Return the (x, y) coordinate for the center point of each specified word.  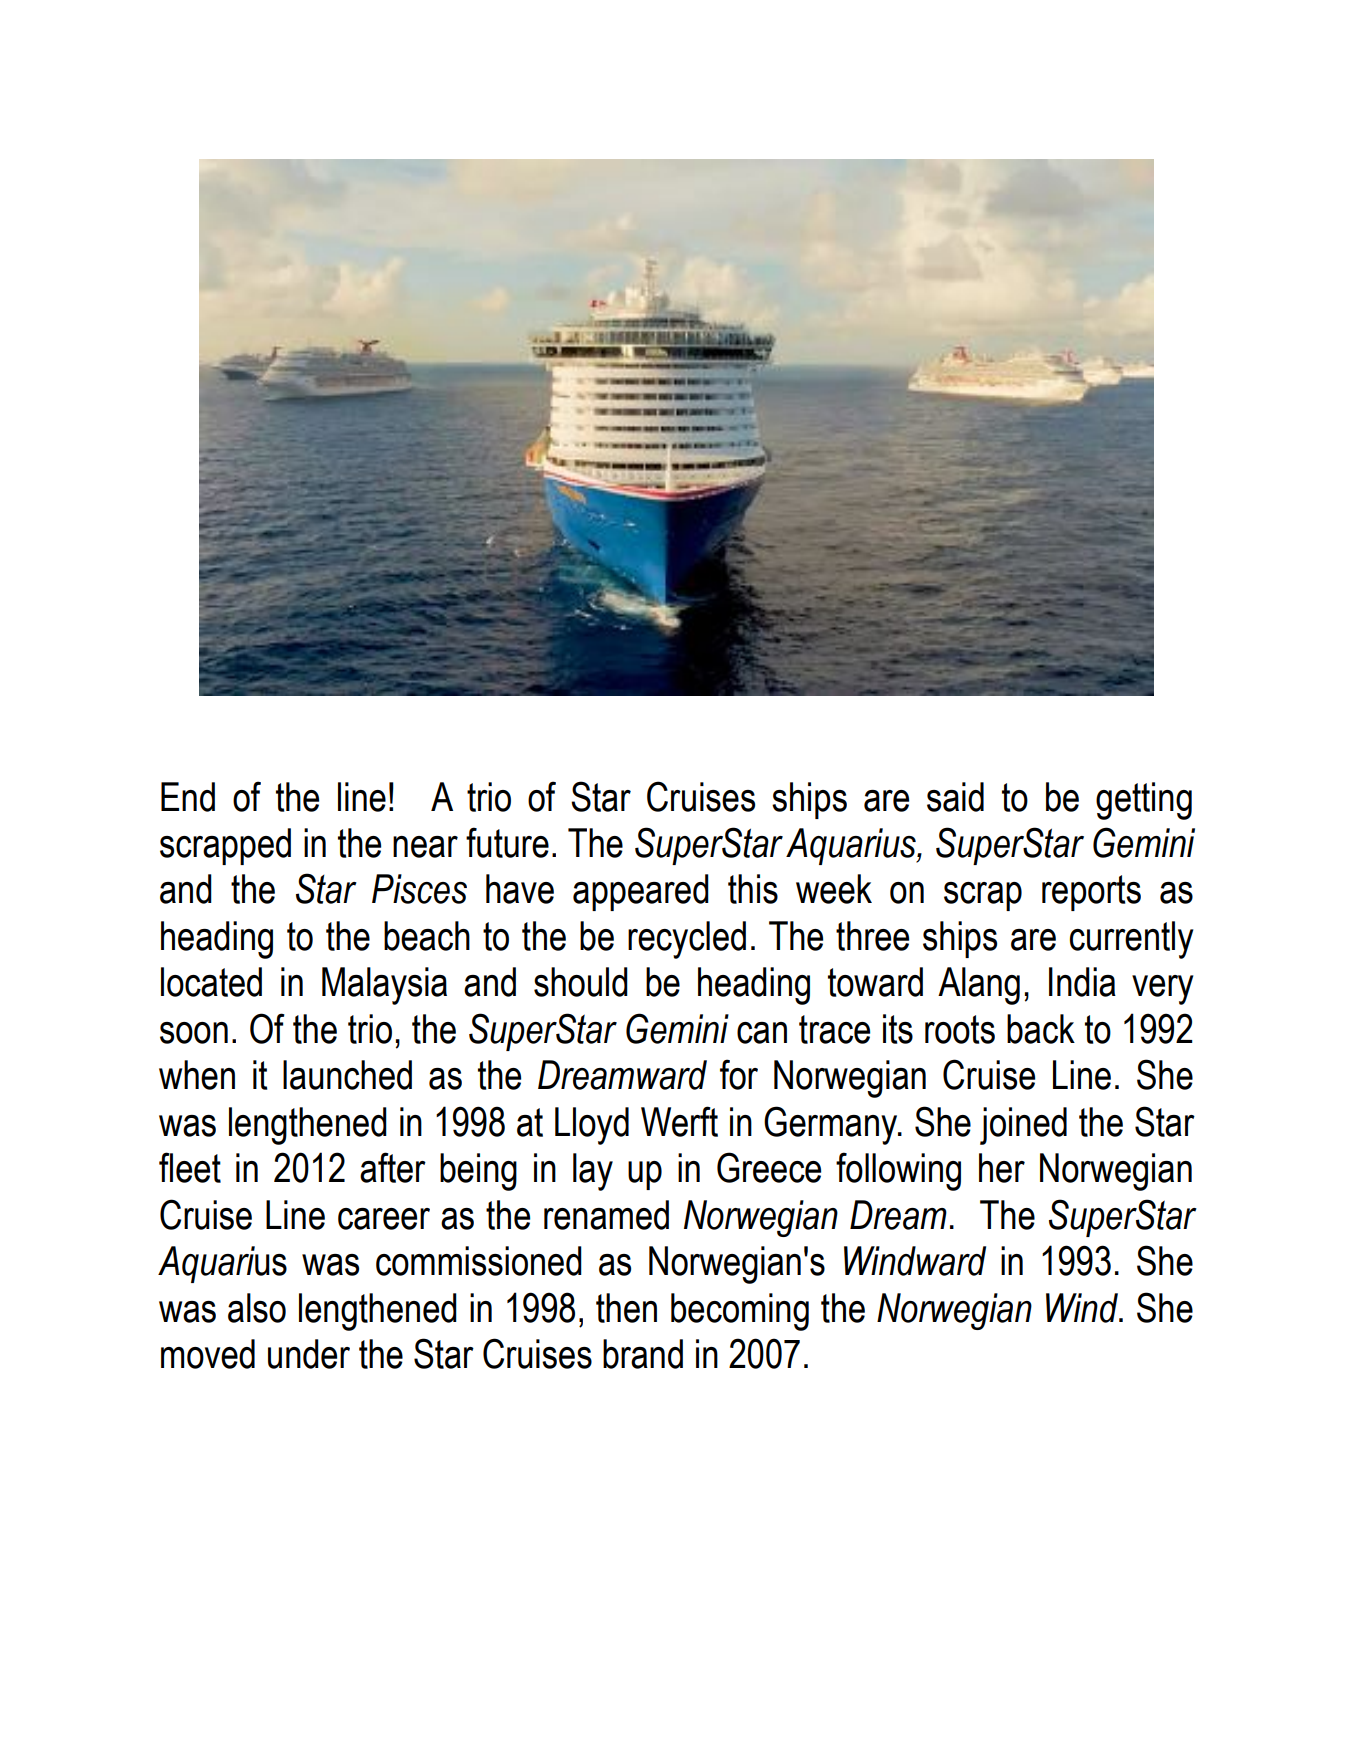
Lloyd (592, 1126)
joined (1023, 1126)
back (1041, 1029)
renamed (606, 1215)
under (309, 1354)
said (955, 797)
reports (1091, 893)
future (507, 842)
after (393, 1167)
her (1002, 1168)
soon (194, 1033)
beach (427, 936)
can (762, 1033)
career (384, 1219)
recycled (687, 940)
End (188, 797)
